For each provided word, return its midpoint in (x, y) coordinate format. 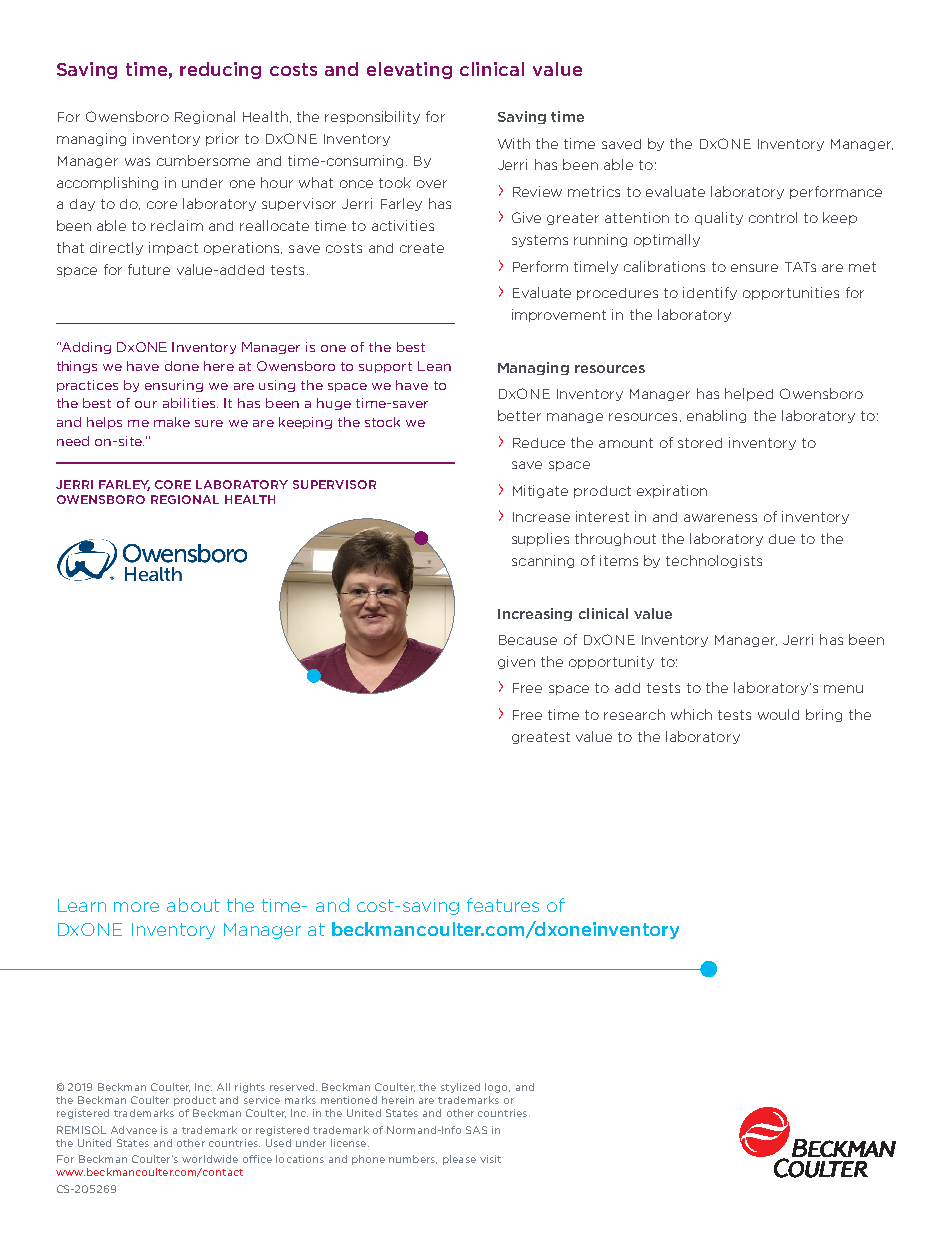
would (778, 714)
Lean (434, 366)
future (149, 269)
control (773, 217)
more (136, 907)
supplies (540, 539)
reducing (220, 70)
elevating (409, 70)
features (503, 905)
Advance (134, 1130)
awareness (720, 518)
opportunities (791, 293)
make (172, 422)
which (691, 714)
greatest (541, 738)
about (193, 905)
